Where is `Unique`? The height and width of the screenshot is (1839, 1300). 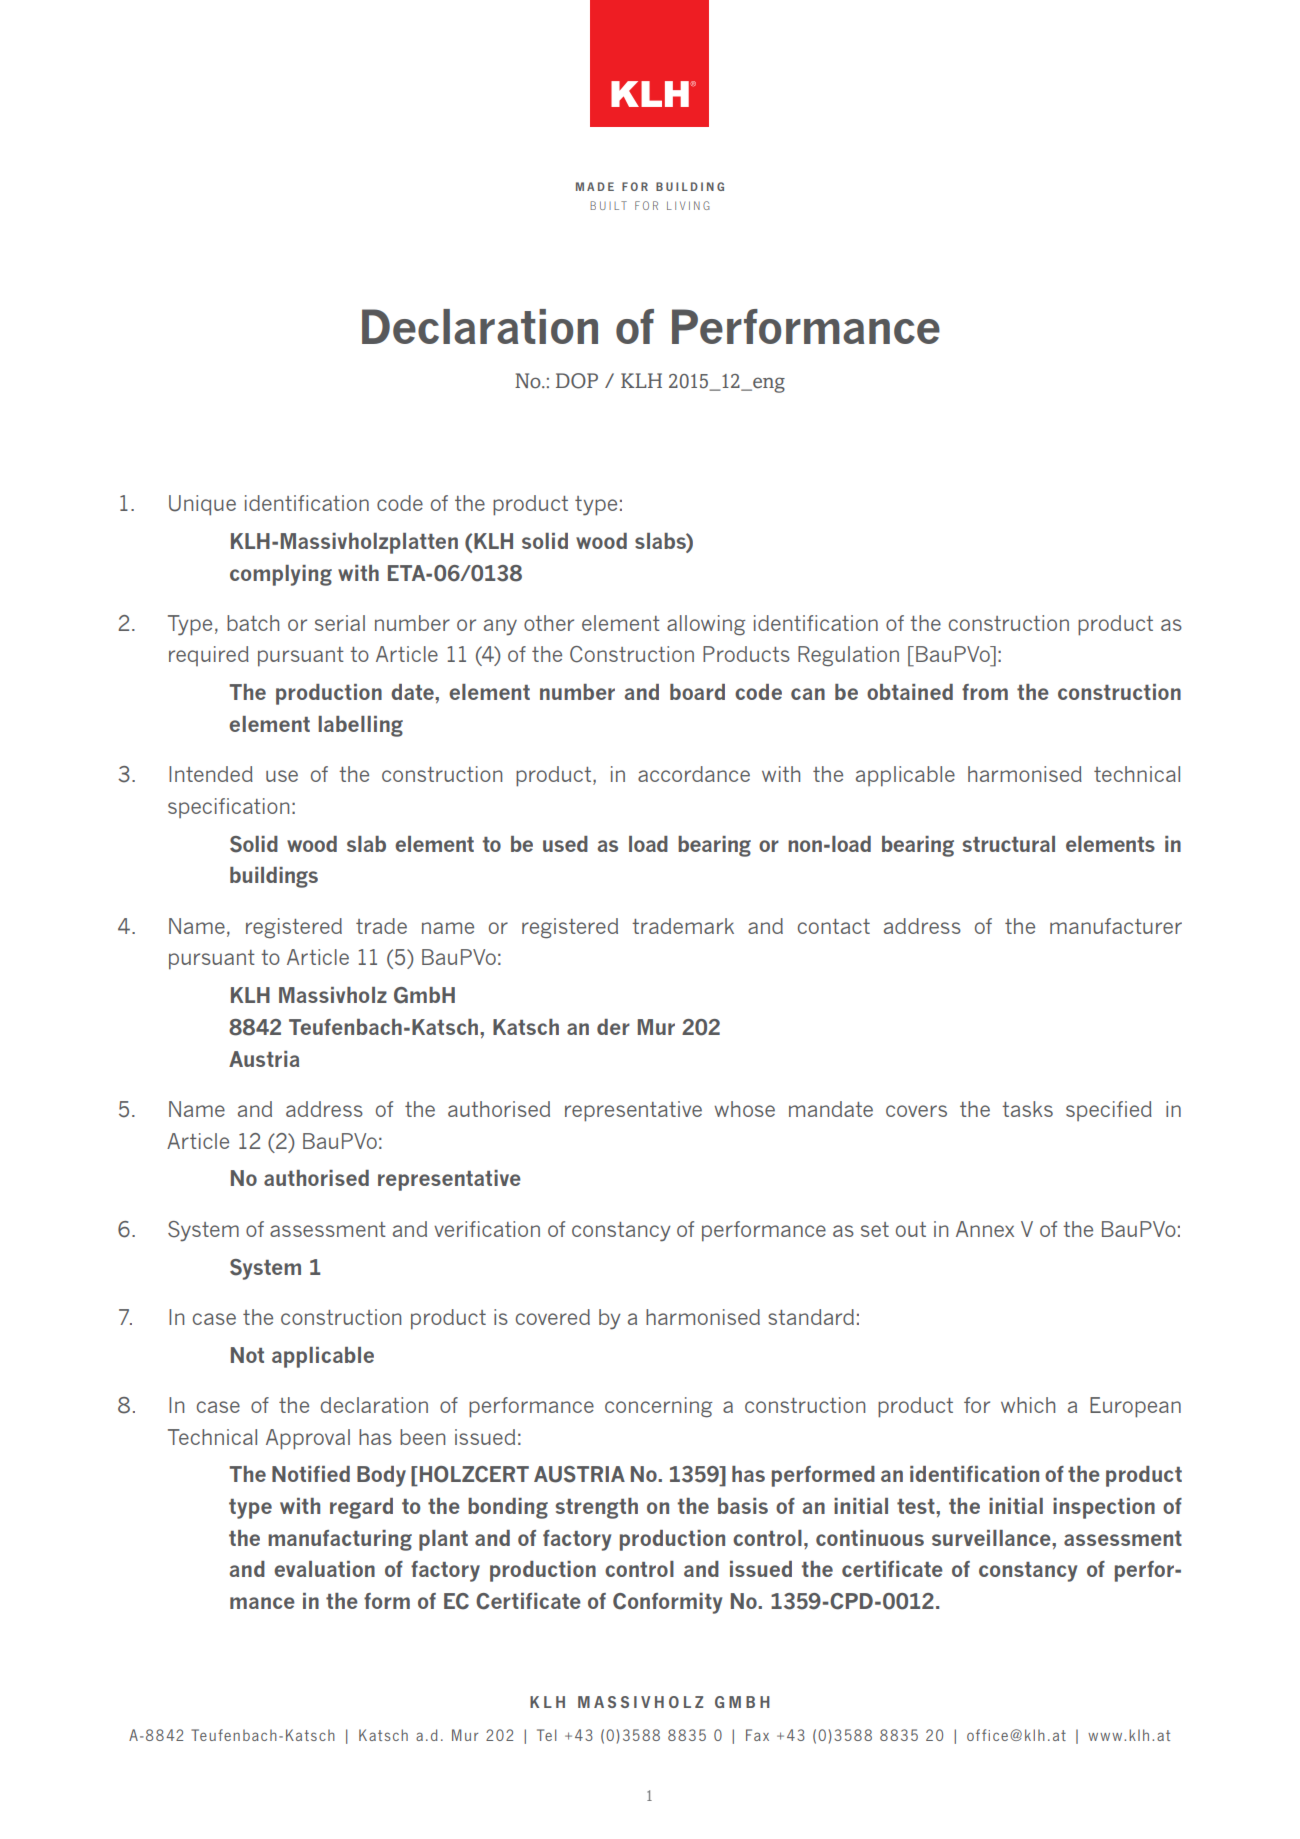 Unique is located at coordinates (202, 505).
